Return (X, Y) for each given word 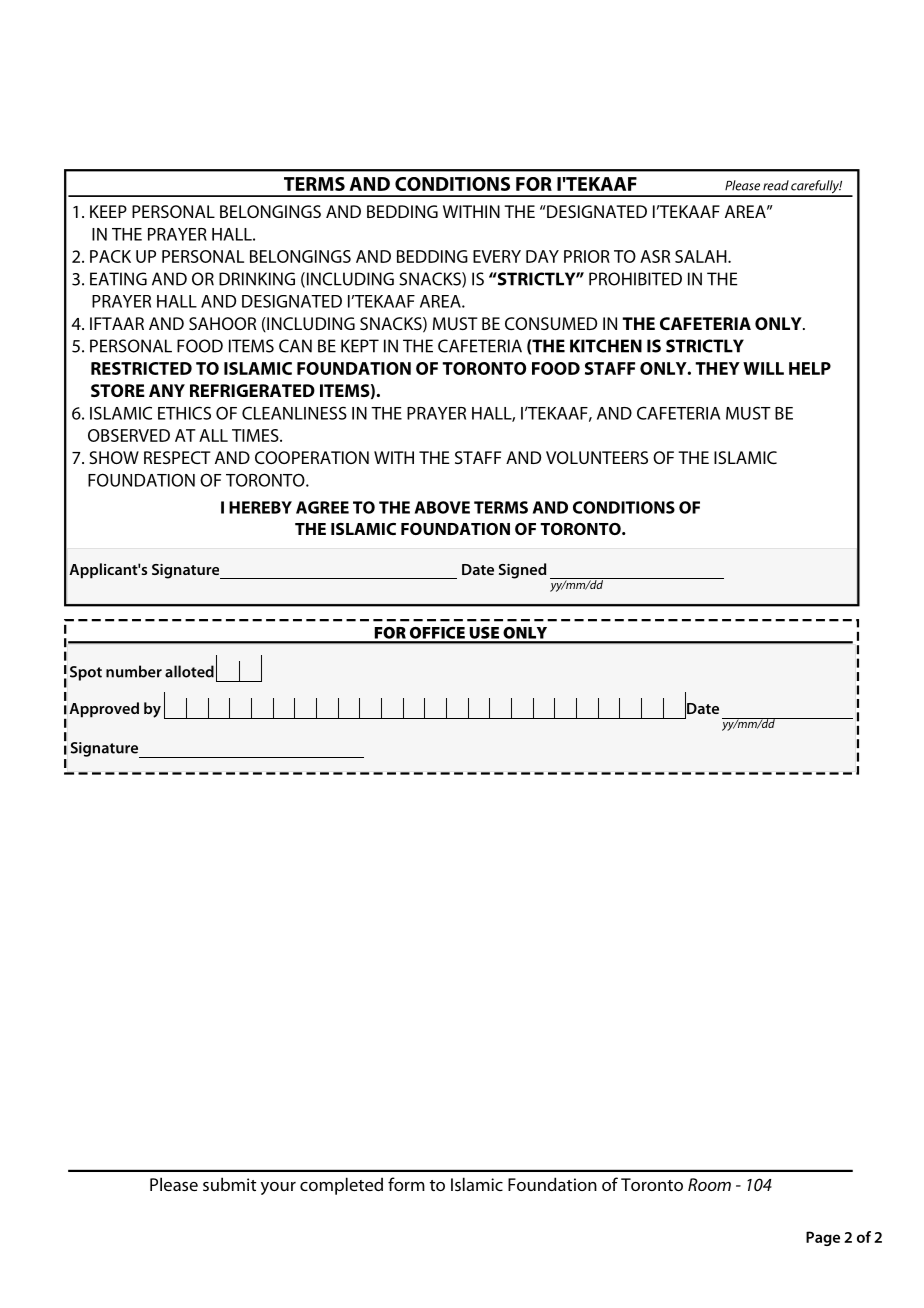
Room (709, 1184)
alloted (189, 671)
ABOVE (442, 507)
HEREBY (260, 507)
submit (229, 1184)
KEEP (108, 211)
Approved (104, 710)
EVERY (497, 256)
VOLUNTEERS (597, 457)
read (776, 185)
